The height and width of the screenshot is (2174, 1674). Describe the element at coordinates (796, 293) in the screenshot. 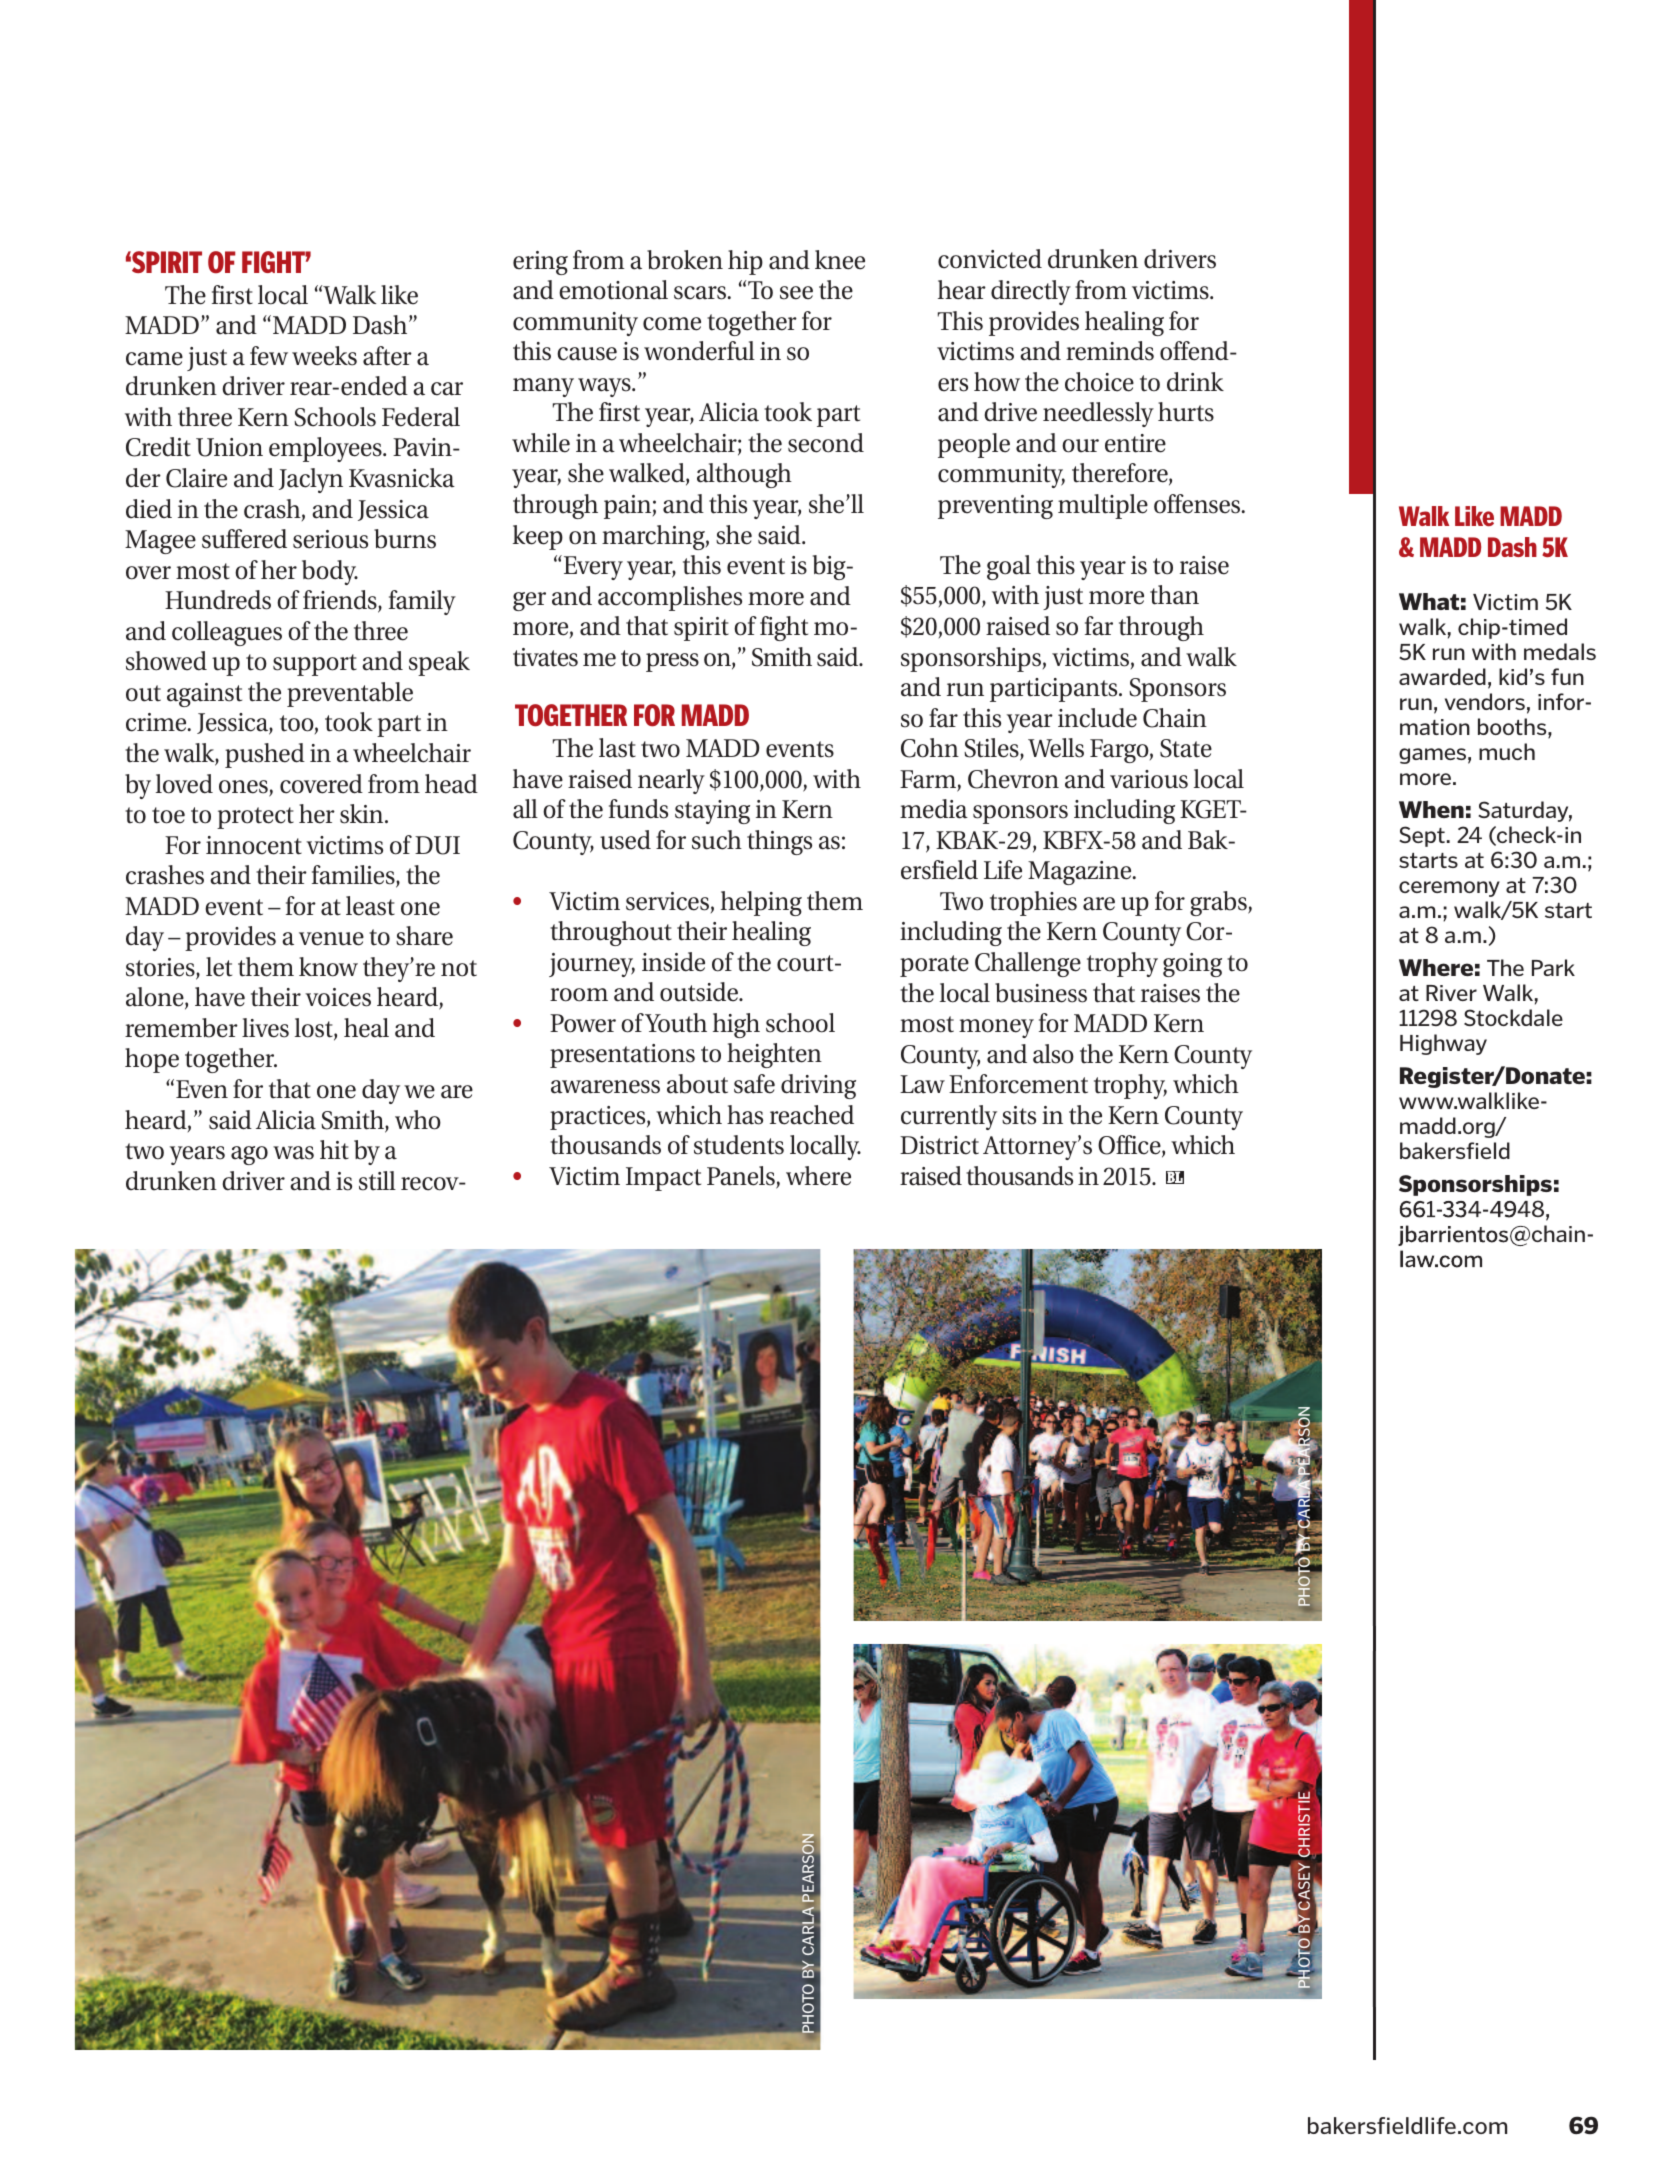

I see `see` at that location.
